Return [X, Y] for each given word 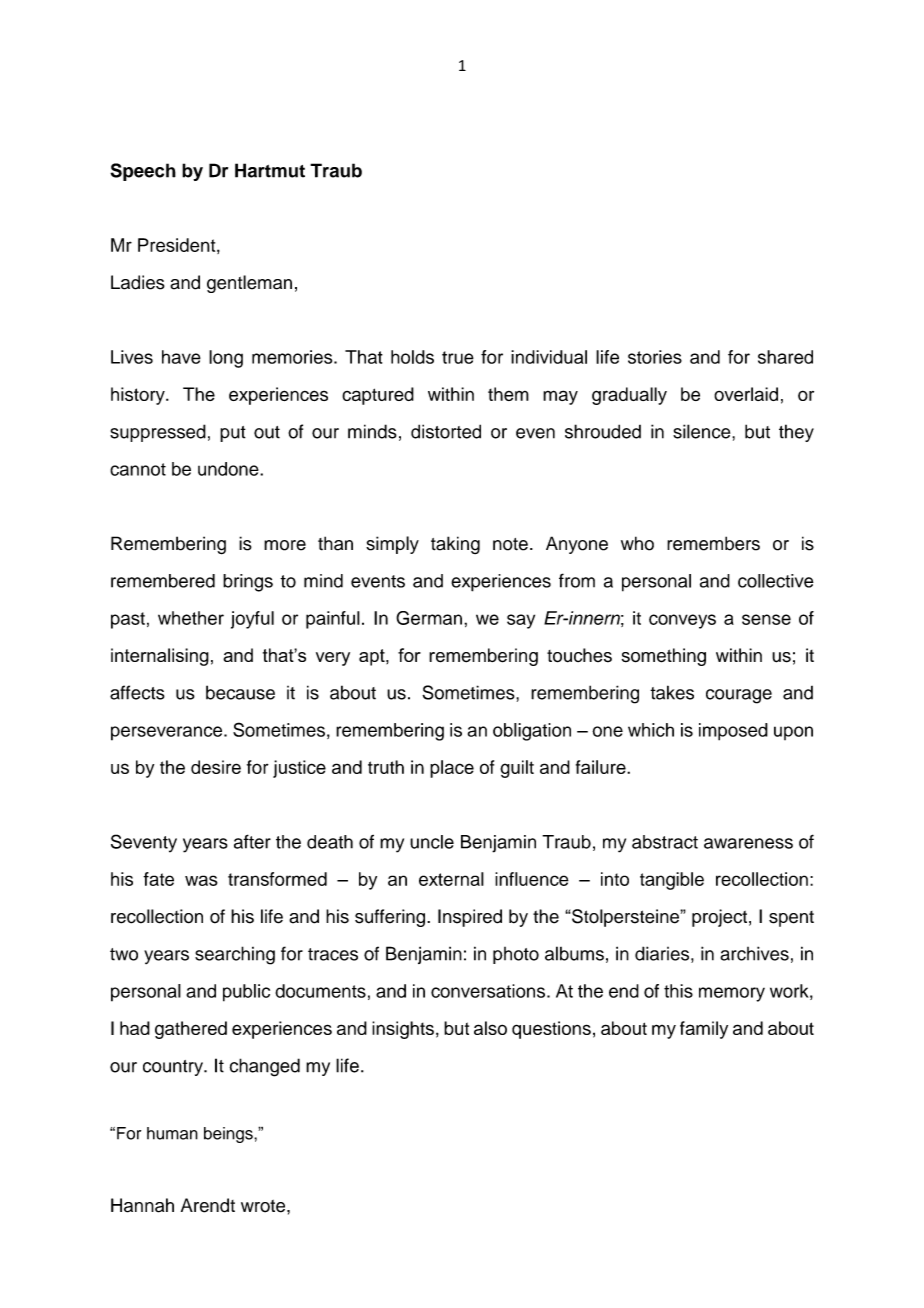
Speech [143, 172]
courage [739, 696]
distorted [446, 431]
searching [235, 955]
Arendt [208, 1205]
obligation [532, 732]
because [240, 692]
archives [754, 953]
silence [703, 431]
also [490, 1028]
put [233, 434]
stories [655, 357]
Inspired [470, 918]
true [458, 357]
